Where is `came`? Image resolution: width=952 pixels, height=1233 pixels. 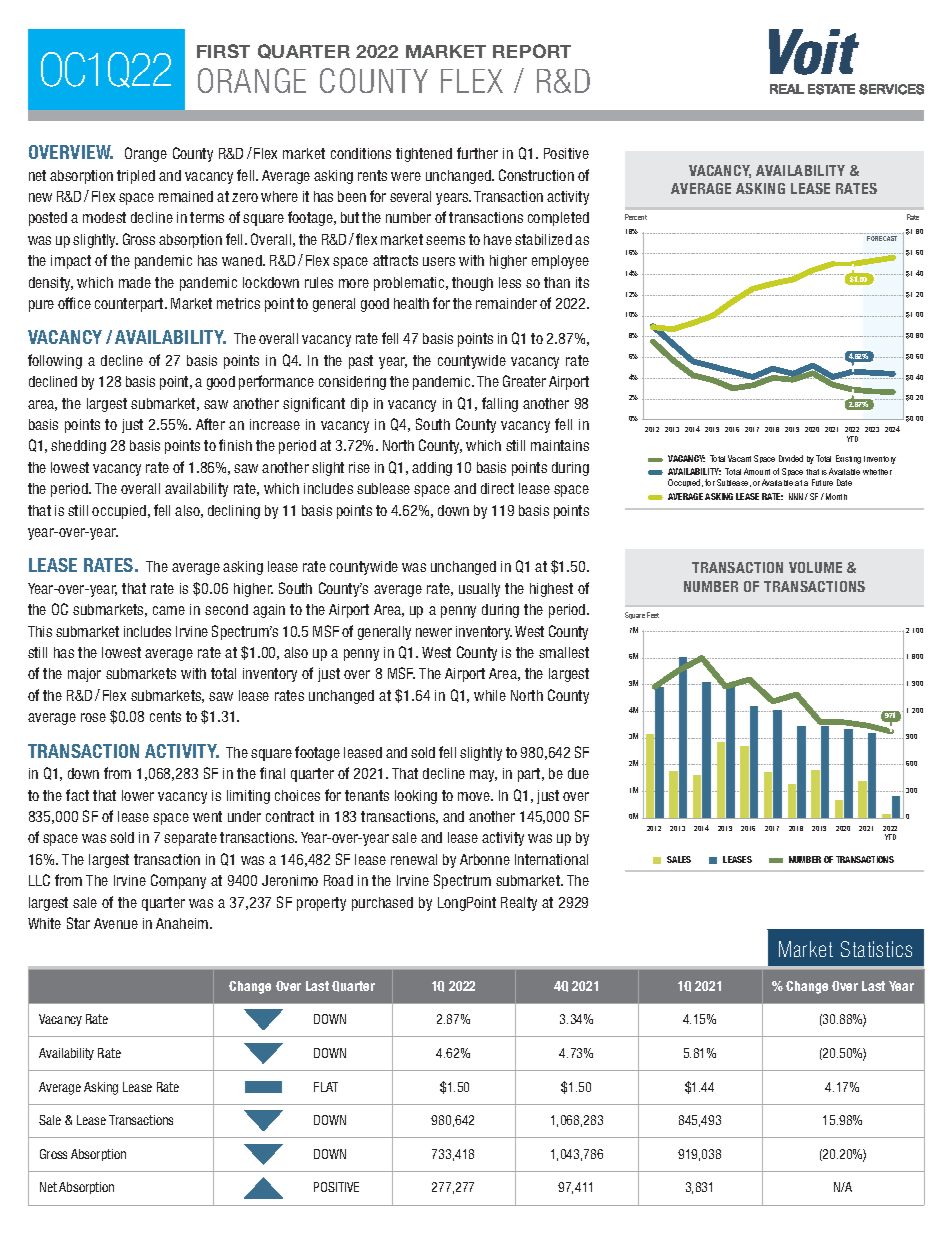
came is located at coordinates (169, 610).
